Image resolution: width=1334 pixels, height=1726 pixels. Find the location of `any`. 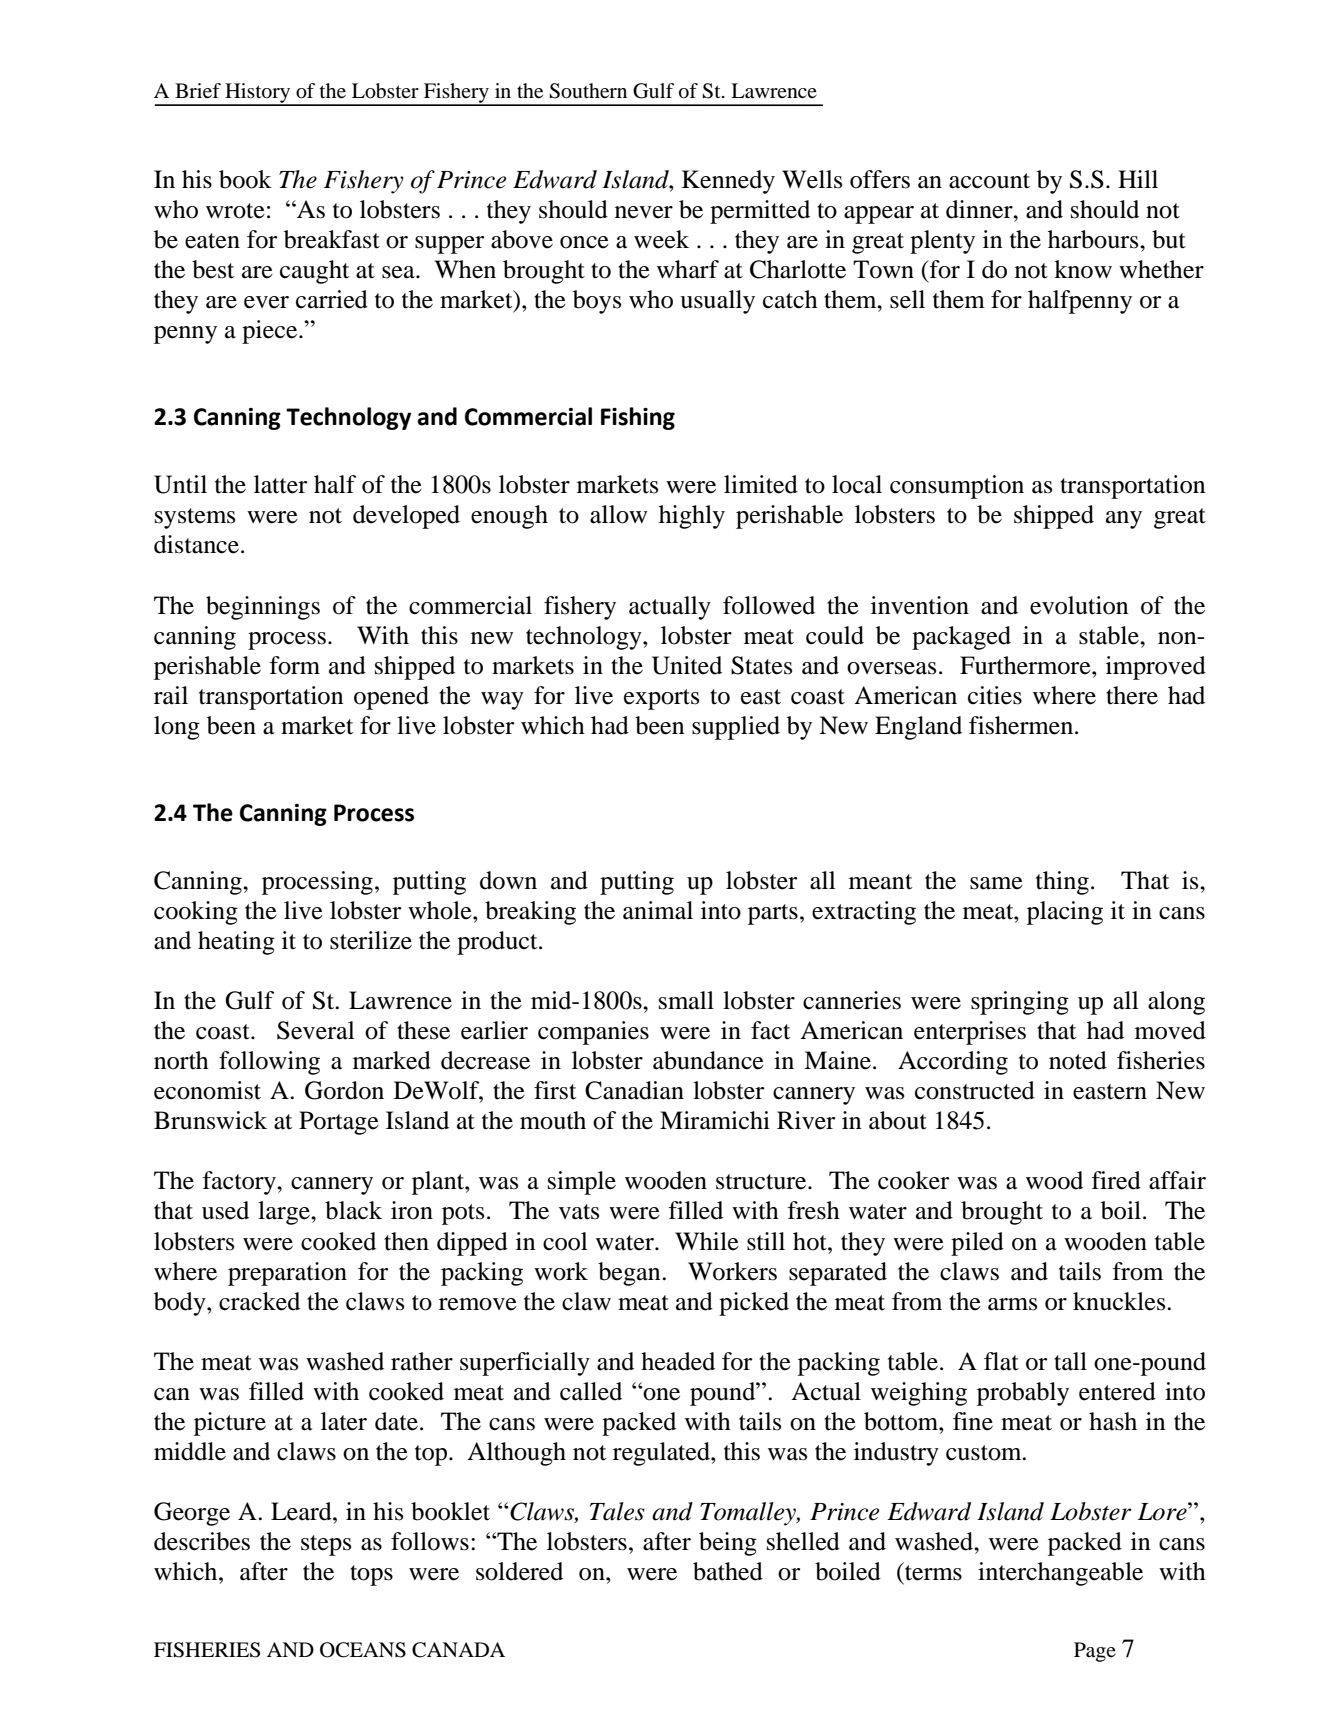

any is located at coordinates (1124, 520).
